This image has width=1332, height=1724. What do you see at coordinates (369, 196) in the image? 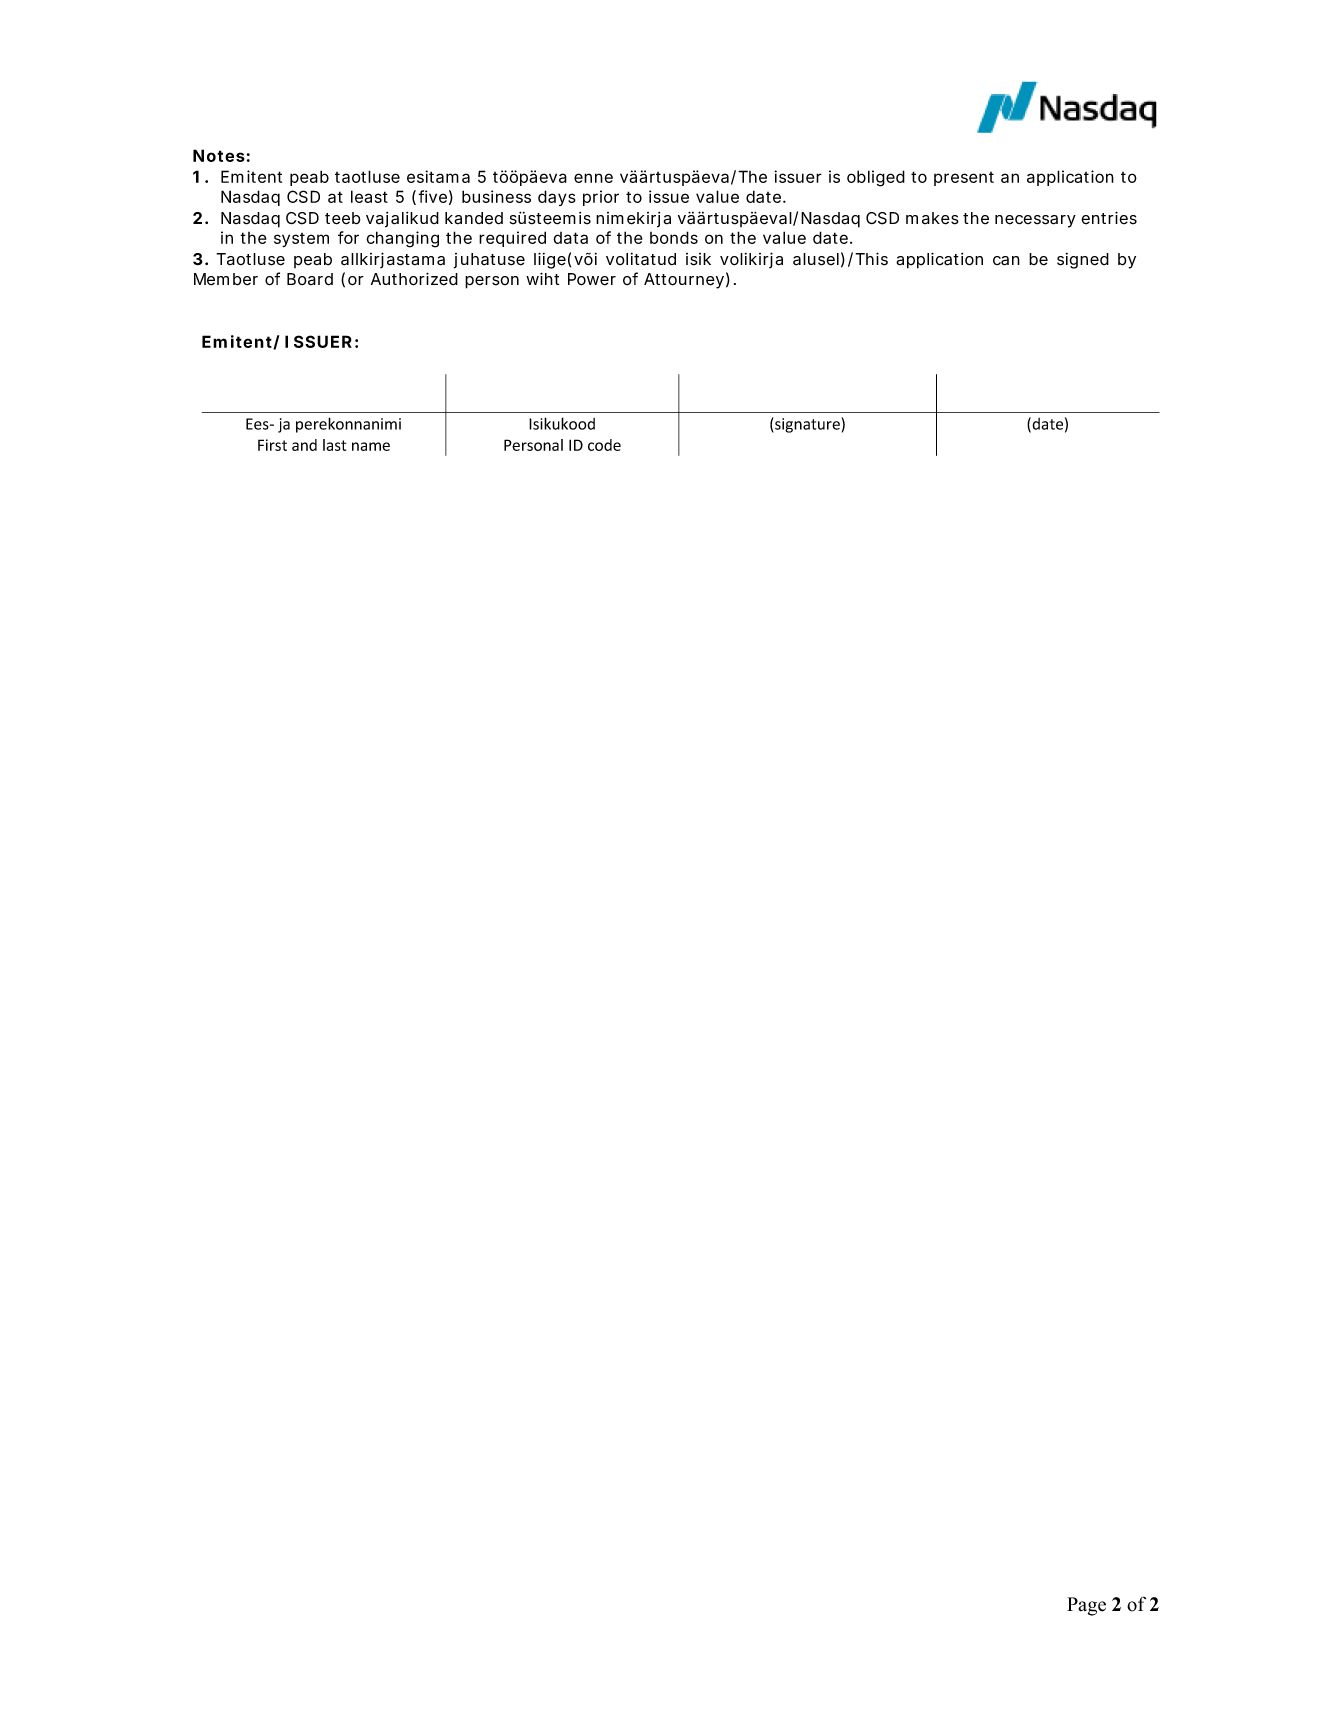
I see `least` at bounding box center [369, 196].
